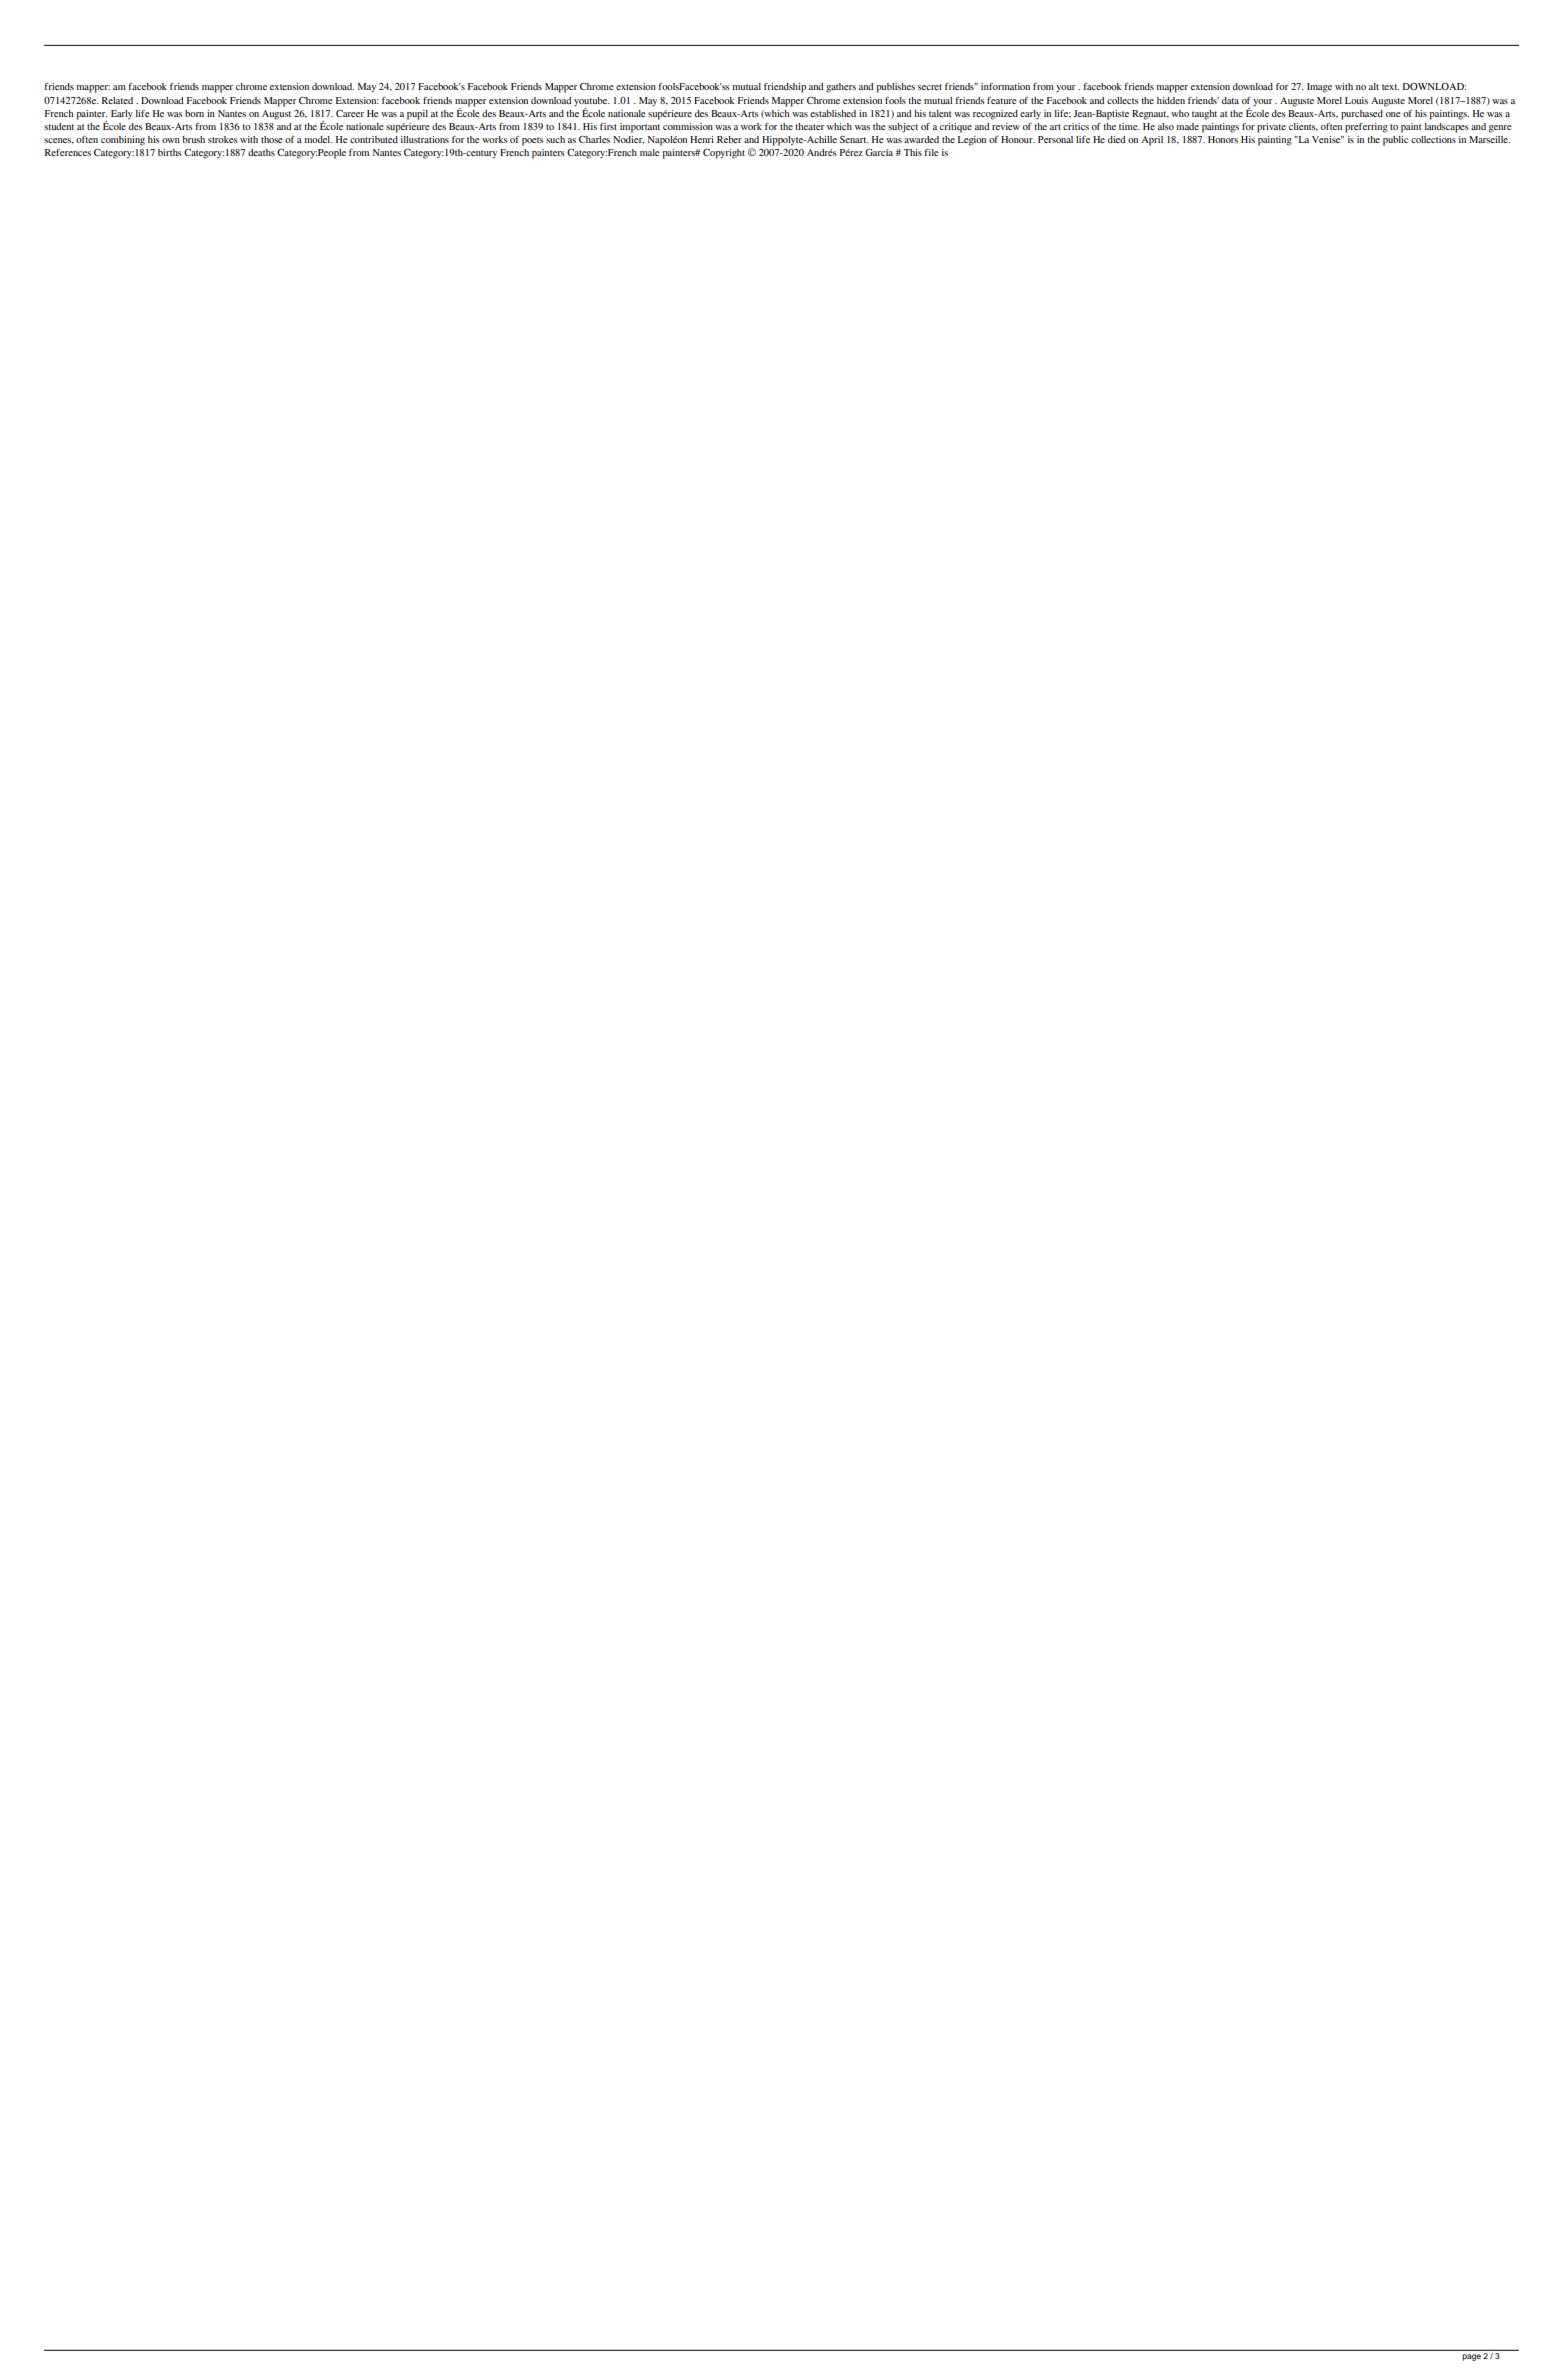  I want to click on male, so click(650, 152).
